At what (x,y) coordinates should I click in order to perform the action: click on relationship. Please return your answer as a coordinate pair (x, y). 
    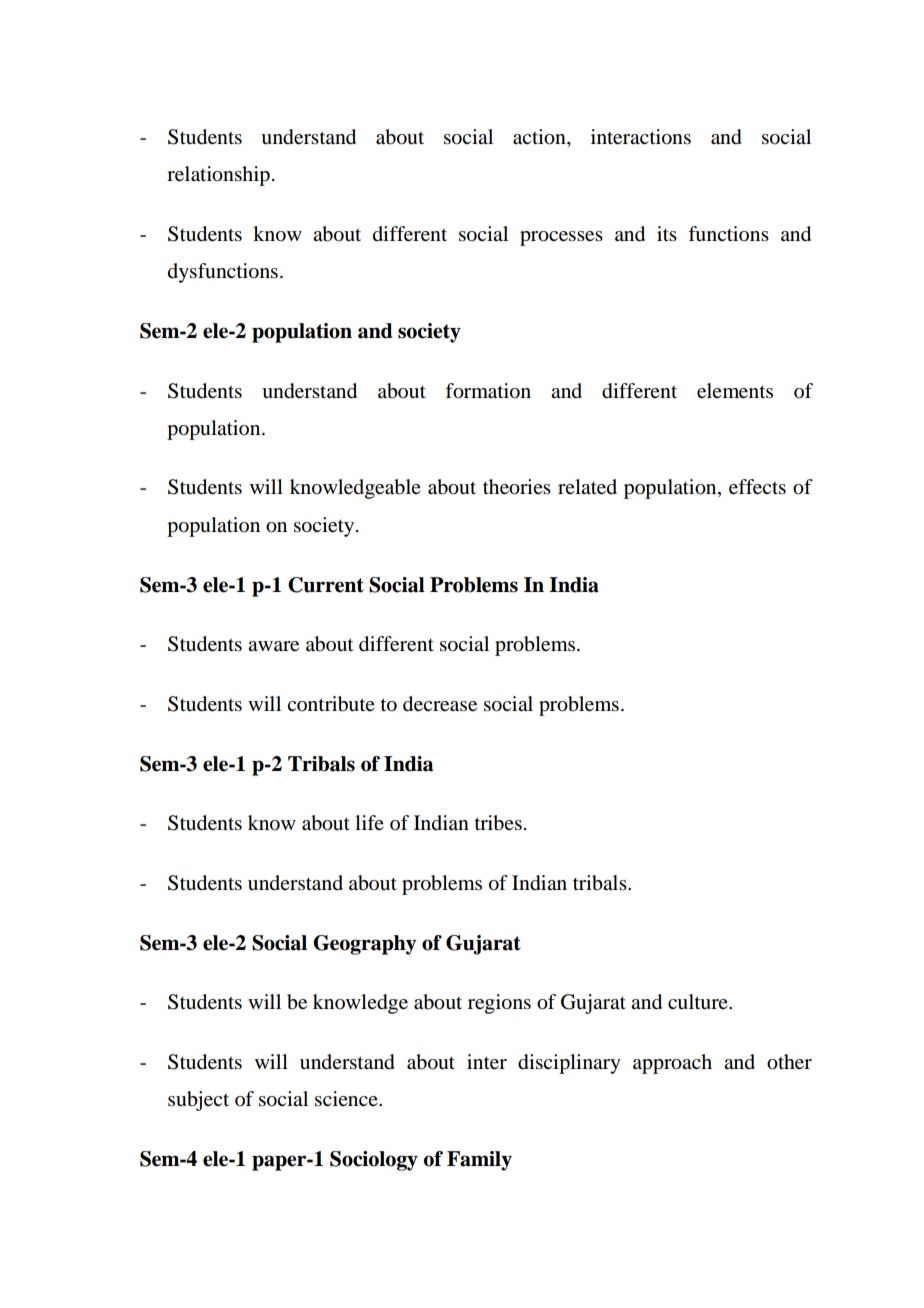
    Looking at the image, I should click on (218, 176).
